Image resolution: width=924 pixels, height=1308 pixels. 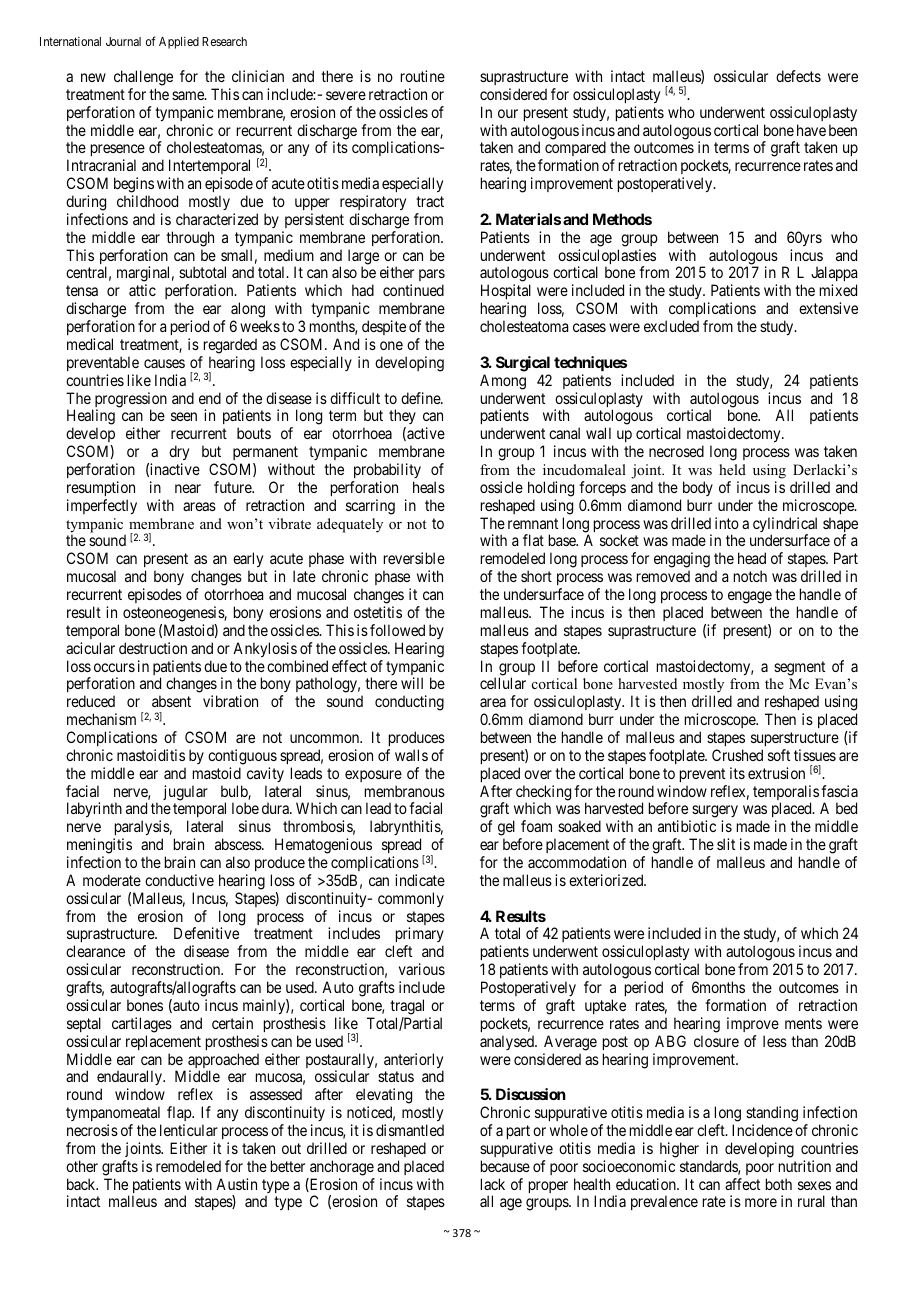 What do you see at coordinates (798, 76) in the screenshot?
I see `defects` at bounding box center [798, 76].
